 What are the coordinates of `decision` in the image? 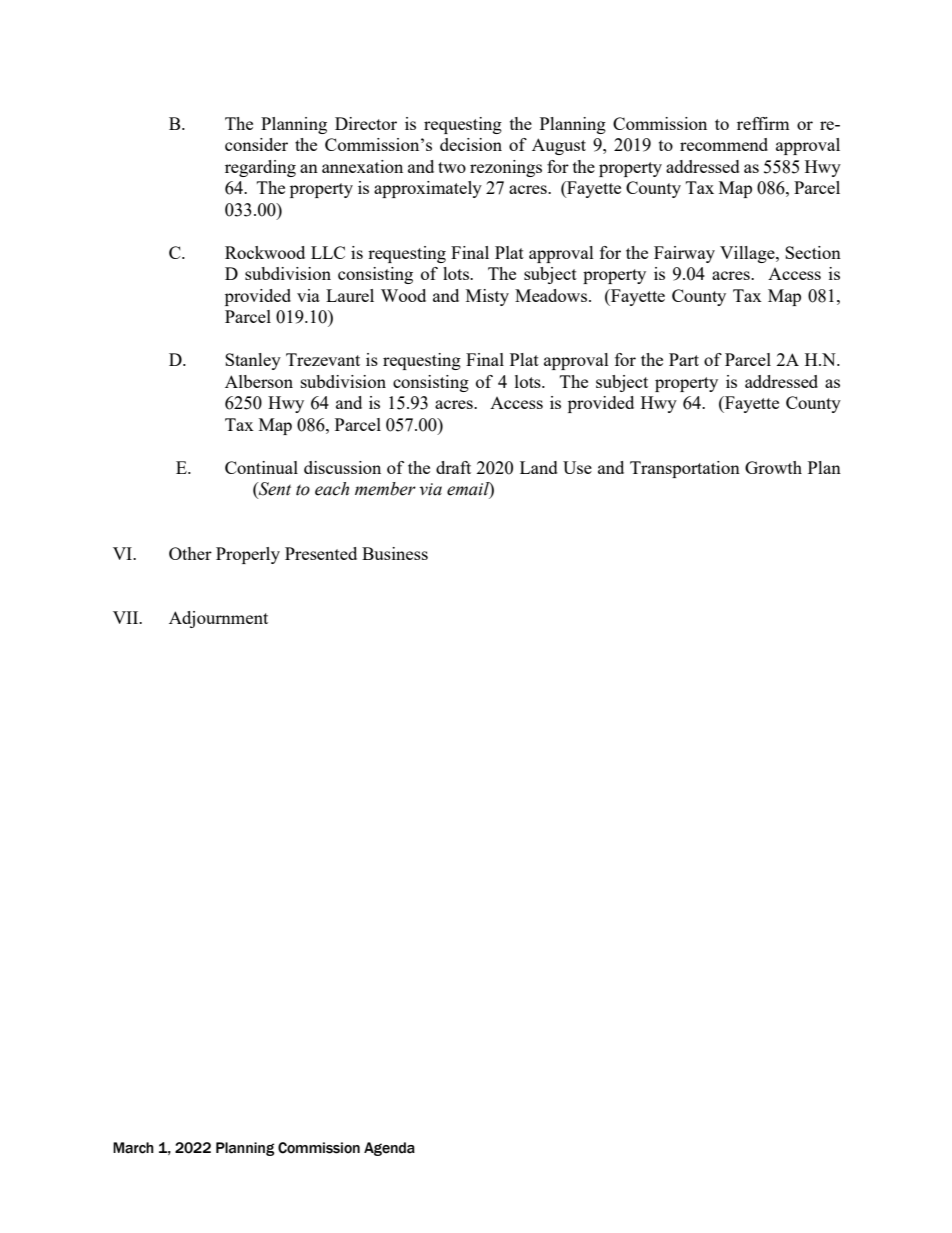 It's located at (471, 144).
